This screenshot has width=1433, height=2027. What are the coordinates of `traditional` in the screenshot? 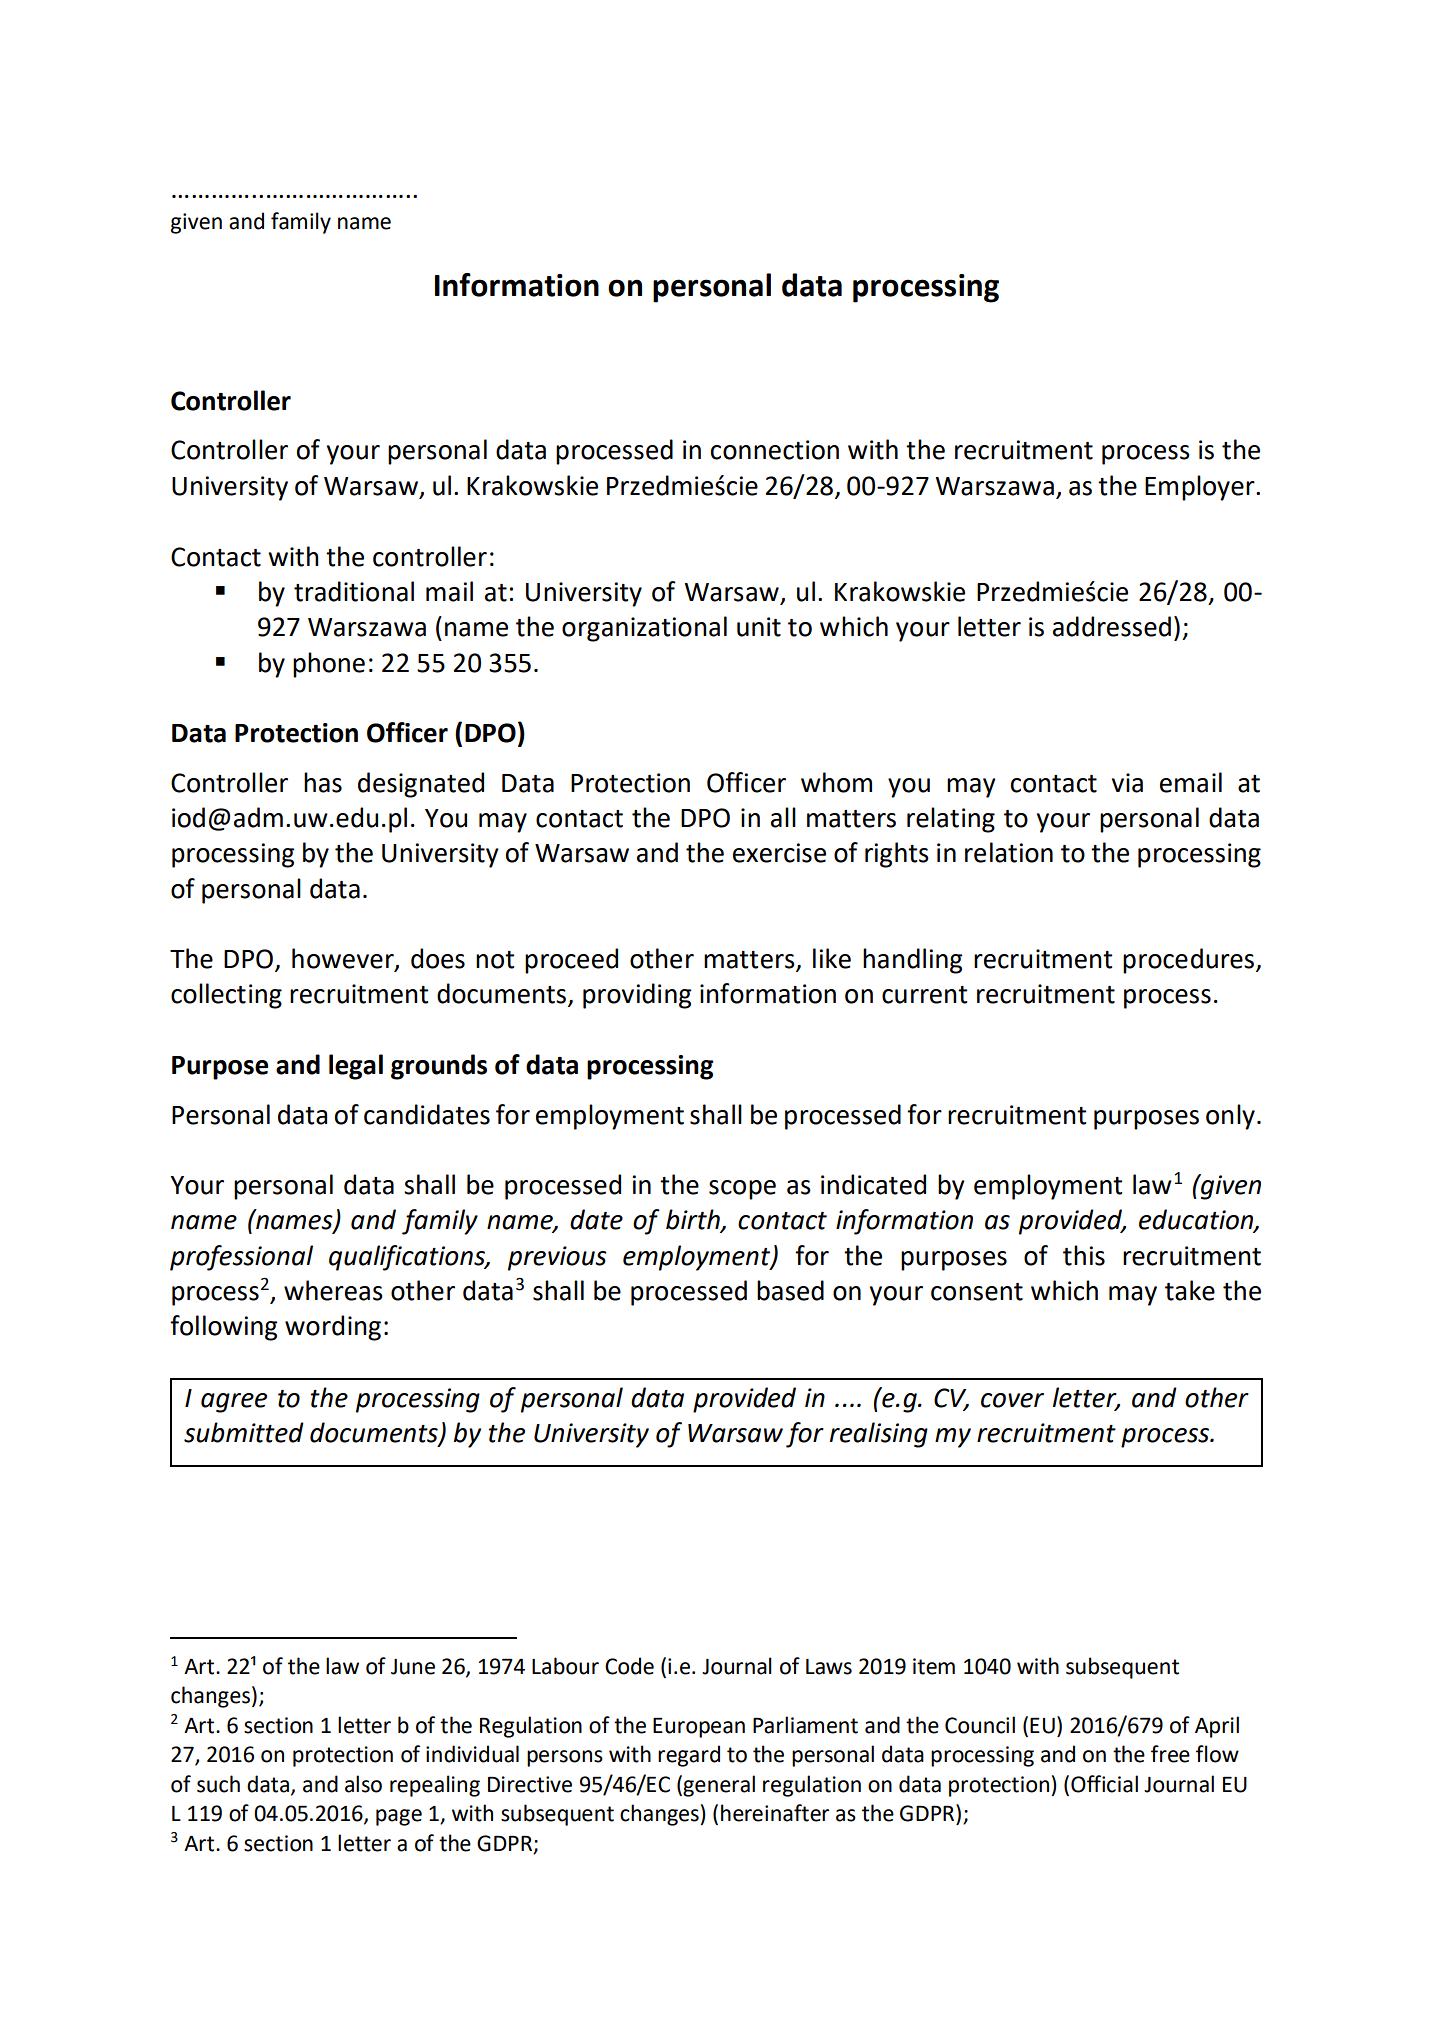 It's located at (354, 591).
